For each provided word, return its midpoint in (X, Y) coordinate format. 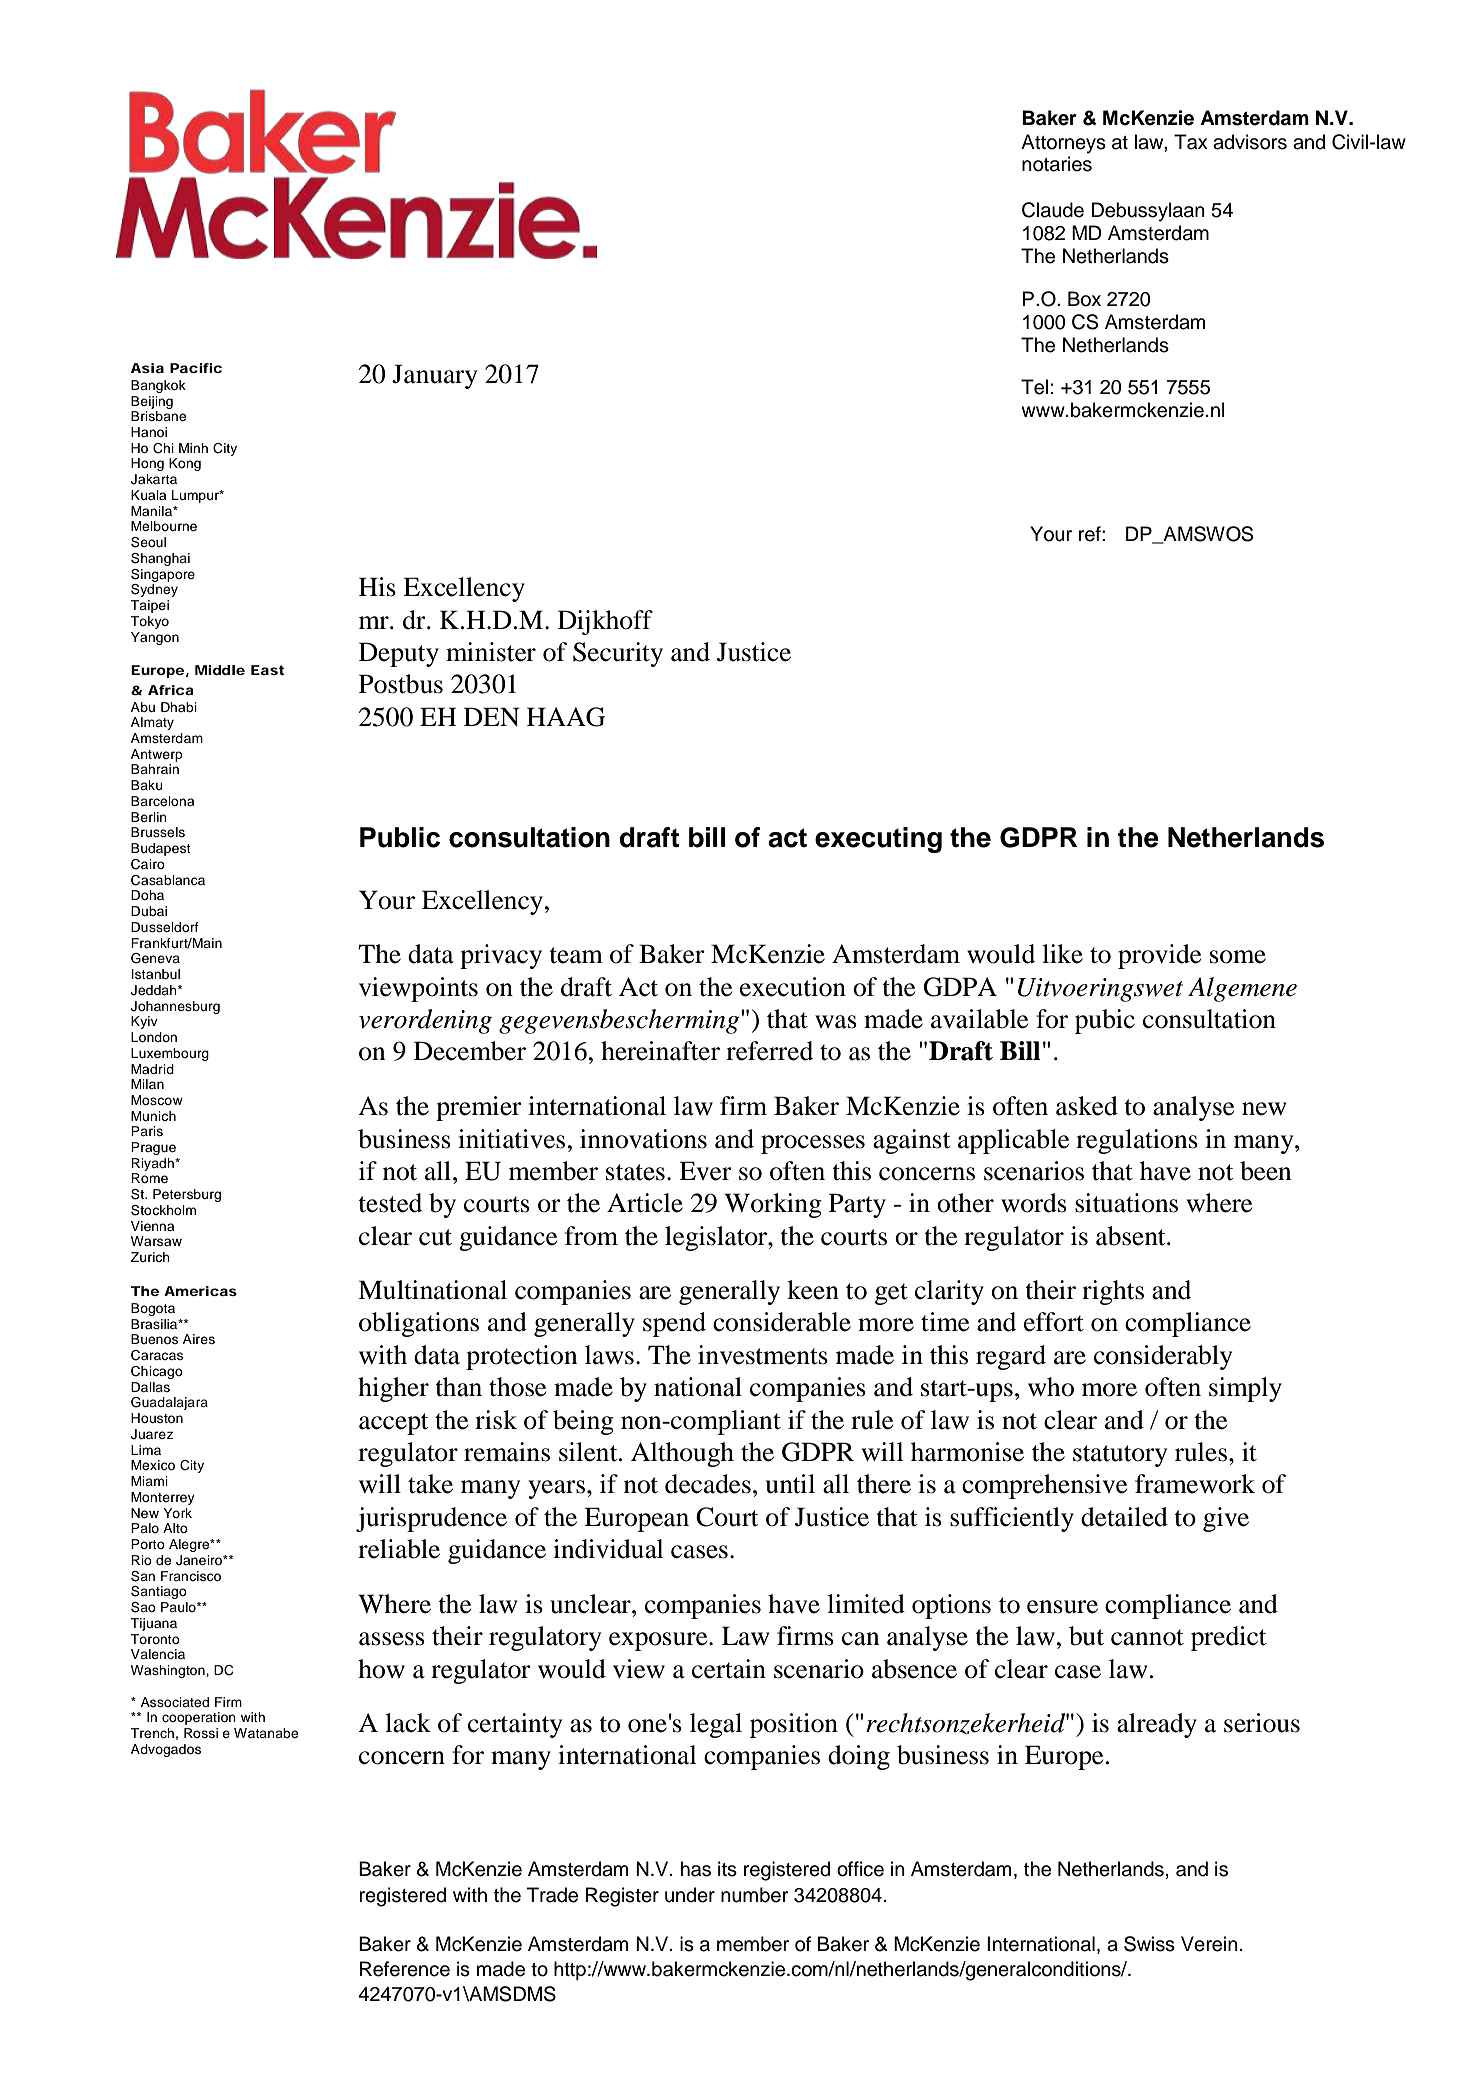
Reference (405, 1969)
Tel (1034, 387)
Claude (1053, 210)
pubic (1105, 1021)
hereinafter (660, 1051)
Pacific (196, 368)
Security (618, 654)
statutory (1120, 1456)
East (267, 670)
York (177, 1513)
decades (708, 1484)
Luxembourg (170, 1054)
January (434, 376)
